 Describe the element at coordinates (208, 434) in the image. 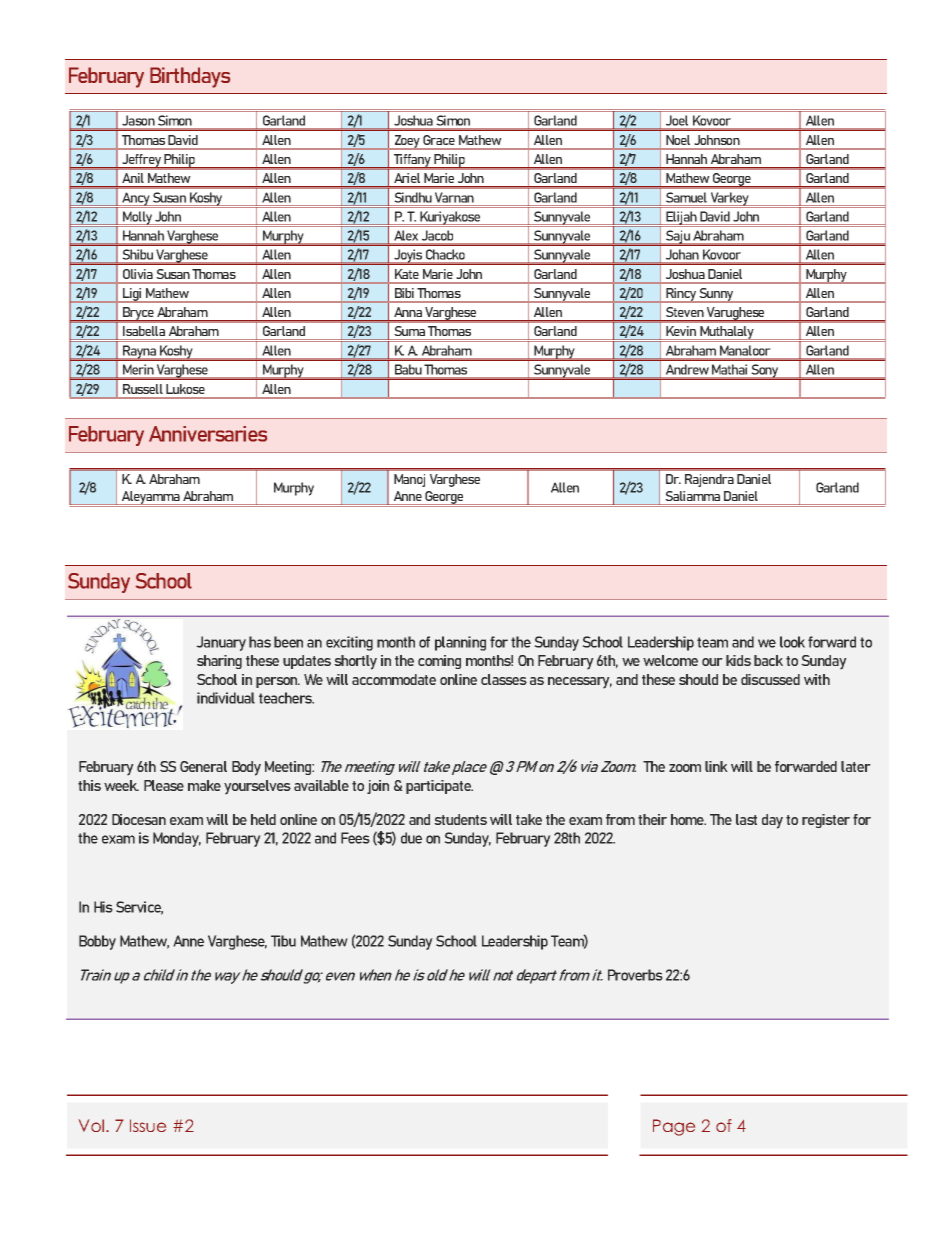

I see `Anniversaries` at that location.
